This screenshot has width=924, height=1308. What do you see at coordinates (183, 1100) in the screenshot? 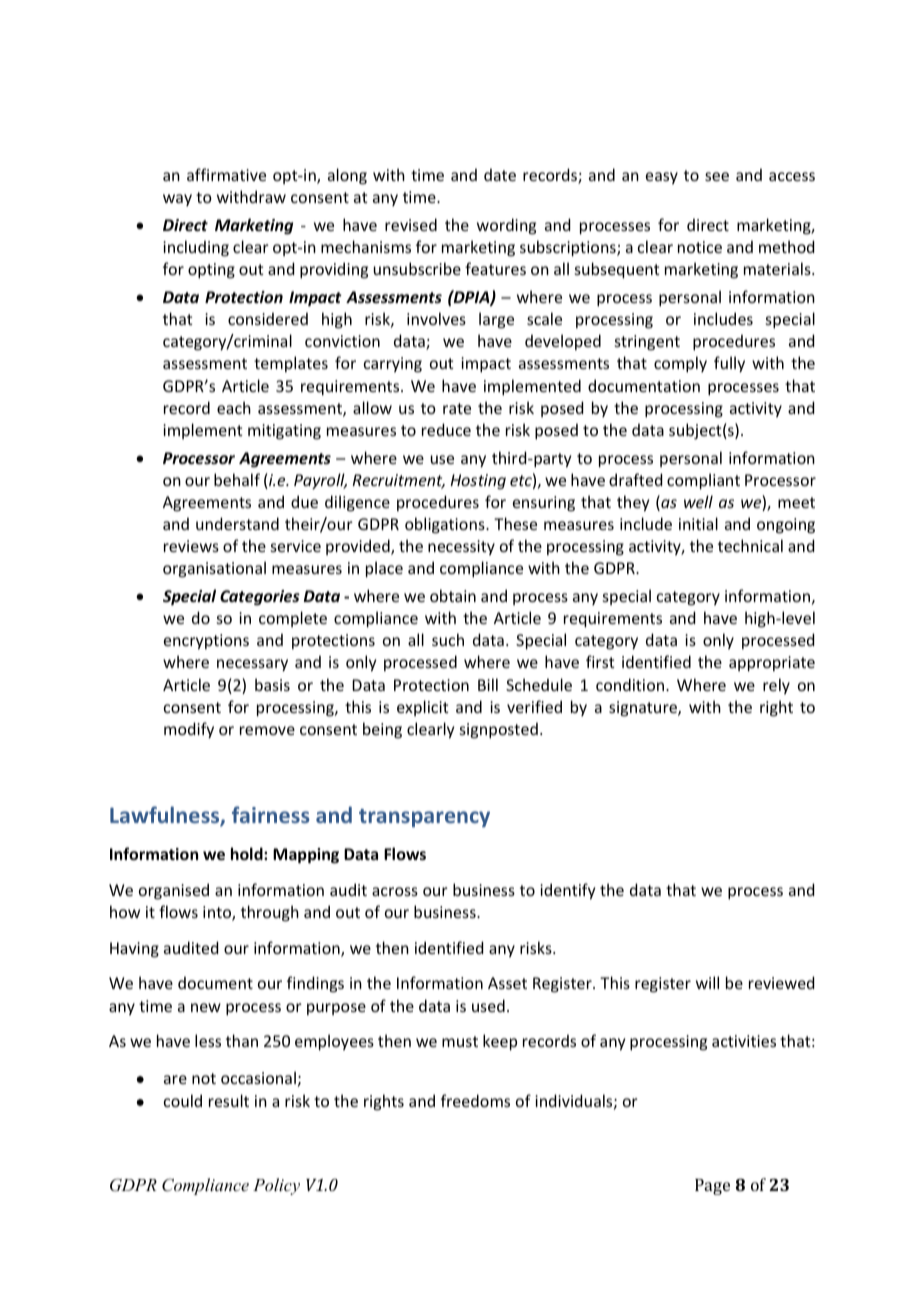
I see `could` at bounding box center [183, 1100].
